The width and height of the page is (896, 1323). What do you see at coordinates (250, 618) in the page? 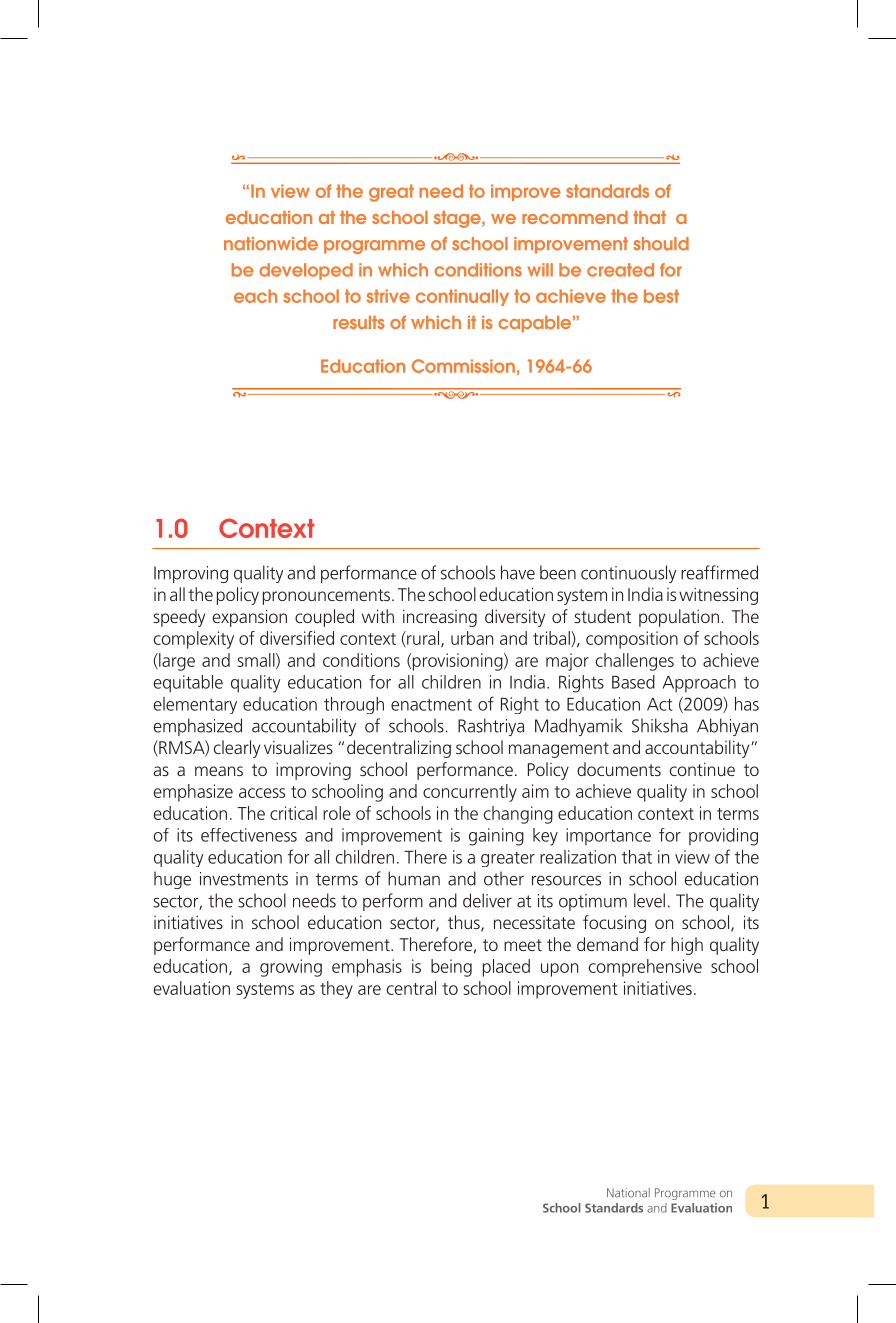
I see `expansion` at bounding box center [250, 618].
